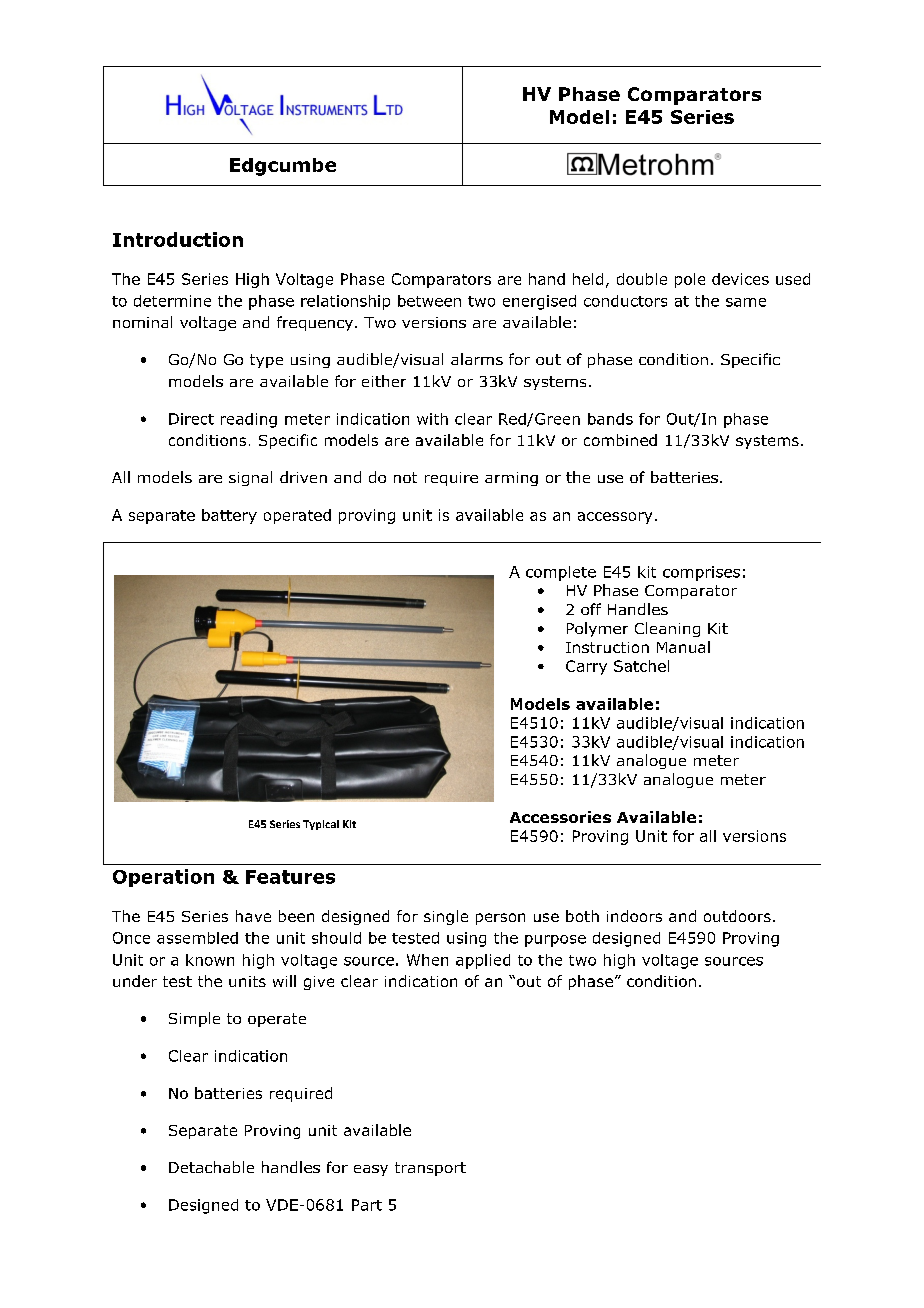 This document has width=924, height=1308. Describe the element at coordinates (191, 419) in the document. I see `Direct` at that location.
